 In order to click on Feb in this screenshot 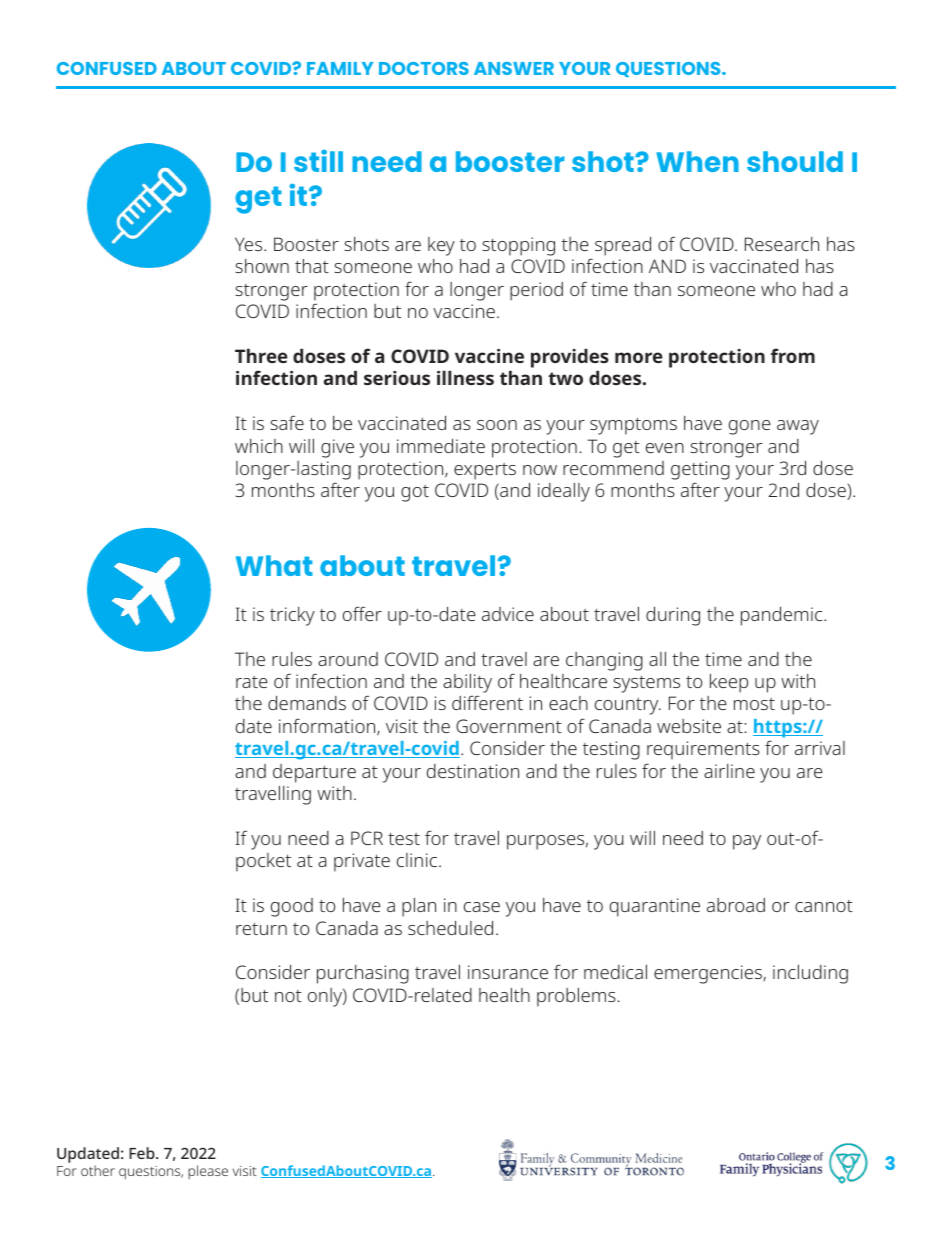, I will do `click(143, 1153)`.
